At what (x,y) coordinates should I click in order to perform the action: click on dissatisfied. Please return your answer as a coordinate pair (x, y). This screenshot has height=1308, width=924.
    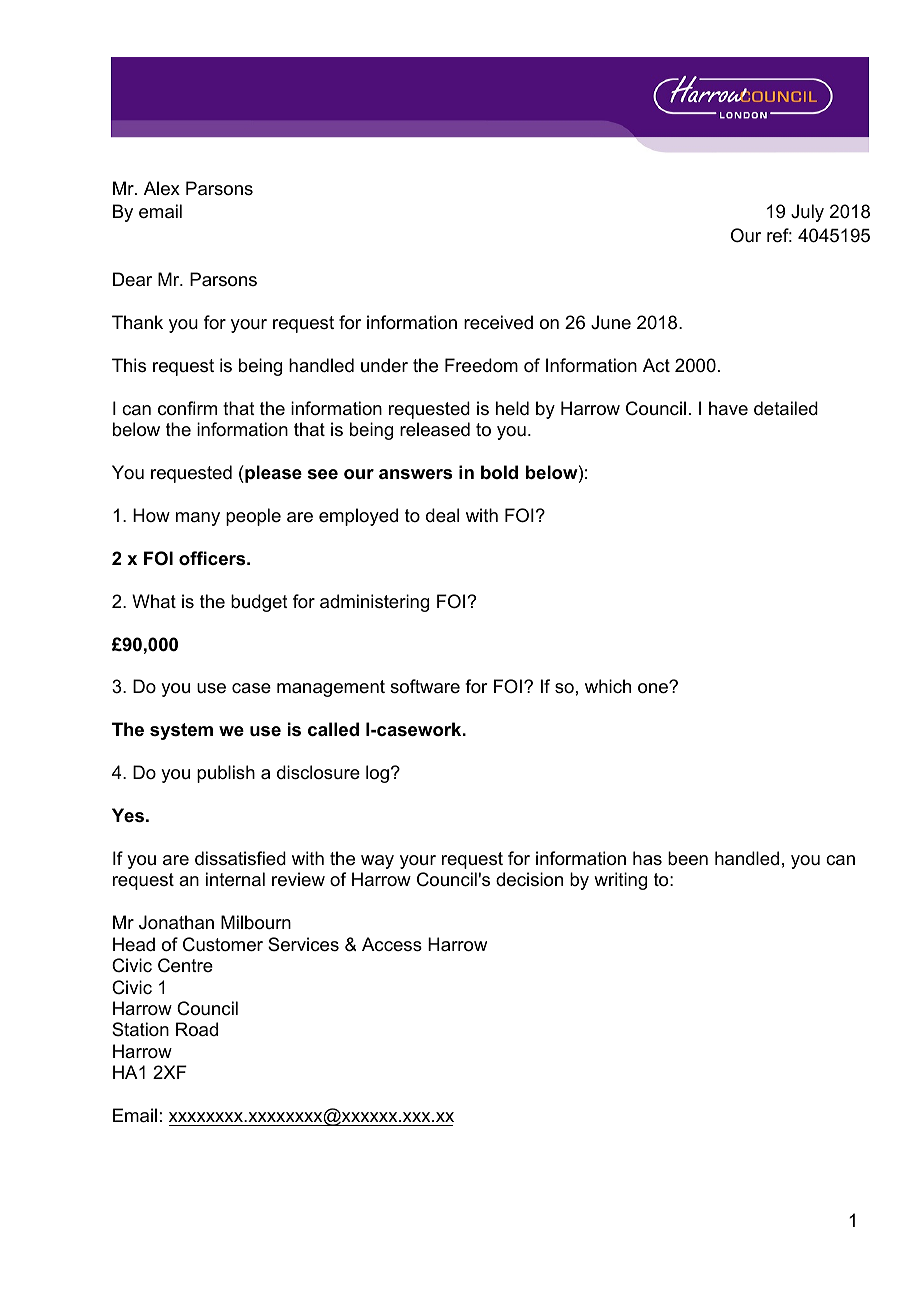
    Looking at the image, I should click on (240, 858).
